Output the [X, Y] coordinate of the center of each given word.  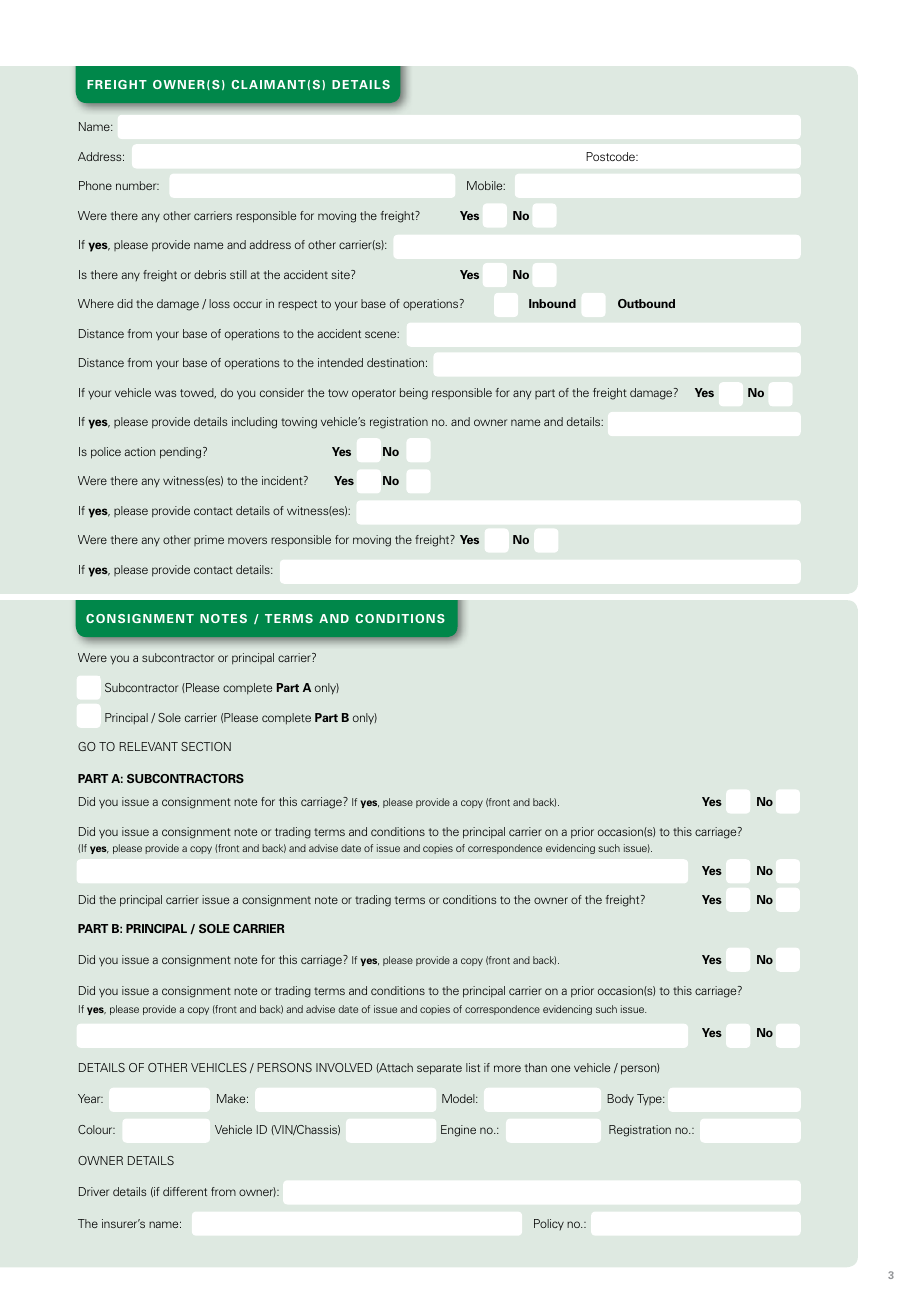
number [137, 185]
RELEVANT [148, 746]
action [139, 451]
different [185, 1191]
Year [90, 1098]
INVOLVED [344, 1067]
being [414, 394]
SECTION [206, 746]
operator [374, 394]
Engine [458, 1131]
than [536, 1067]
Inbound [552, 303]
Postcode [611, 156]
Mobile [486, 185]
